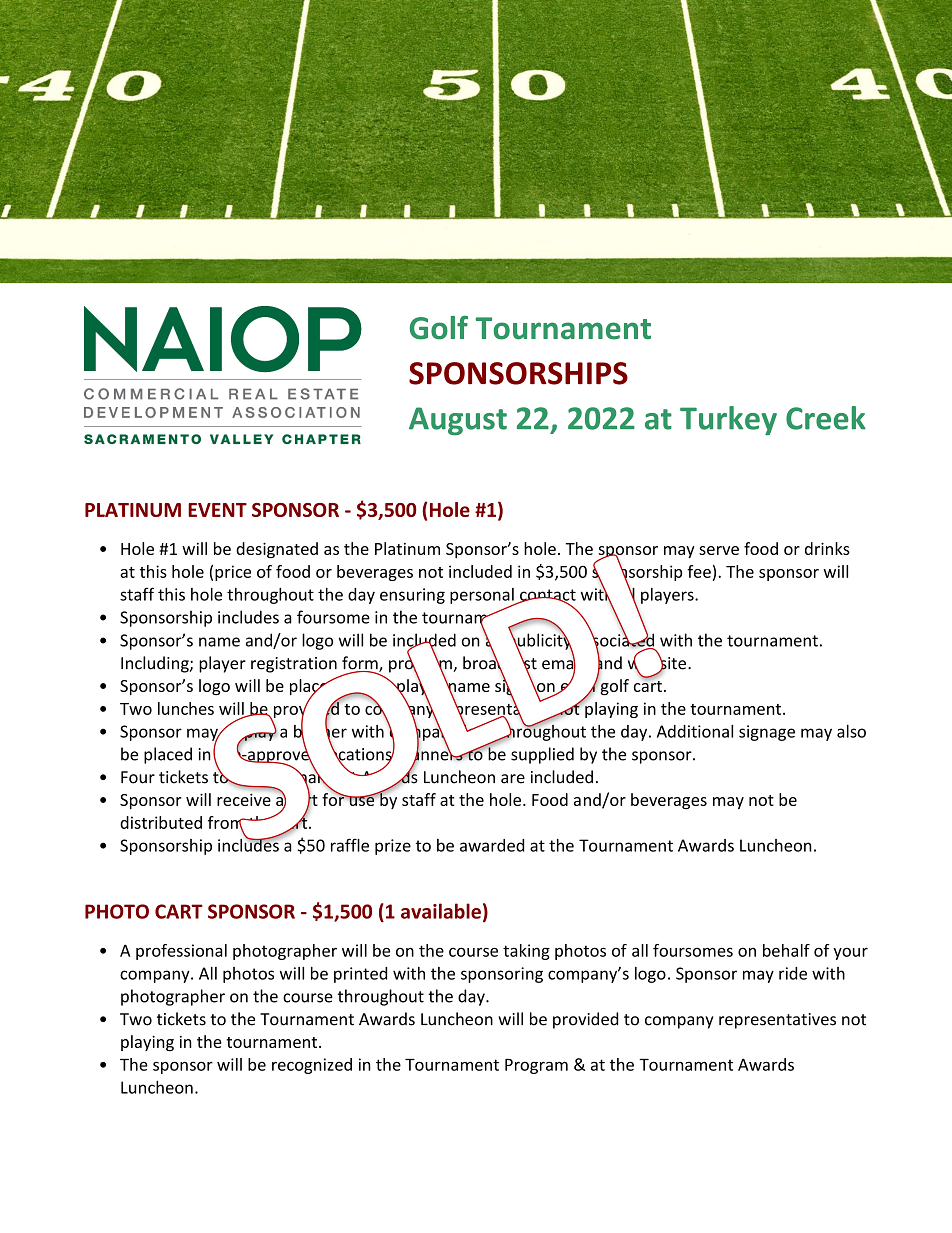 The height and width of the page is (1233, 952). Describe the element at coordinates (233, 573) in the page. I see `price` at that location.
